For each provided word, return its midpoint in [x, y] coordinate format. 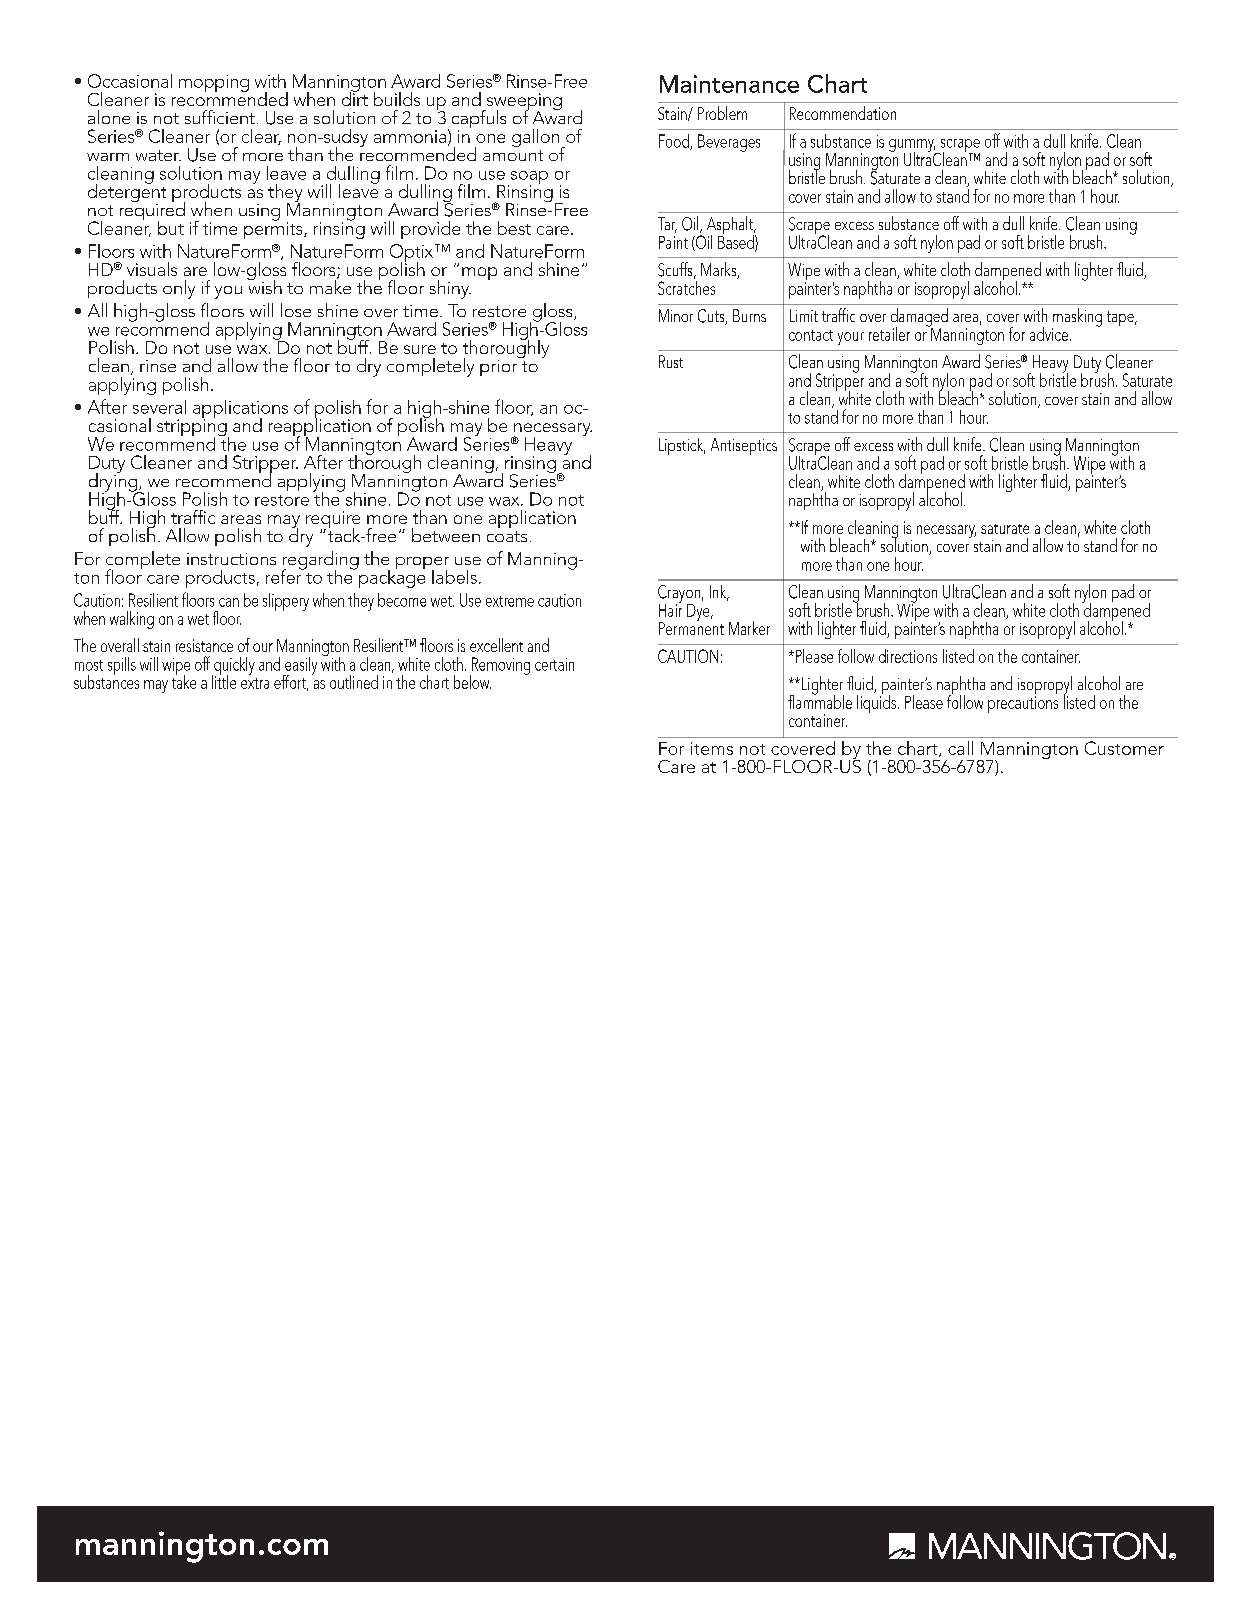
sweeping [523, 103]
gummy [912, 146]
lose [296, 310]
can [229, 602]
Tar [667, 225]
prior [500, 366]
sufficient [220, 117]
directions [908, 656]
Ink [719, 593]
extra [255, 683]
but [171, 228]
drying [114, 482]
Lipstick [682, 446]
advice [1049, 334]
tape [1121, 318]
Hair [670, 609]
